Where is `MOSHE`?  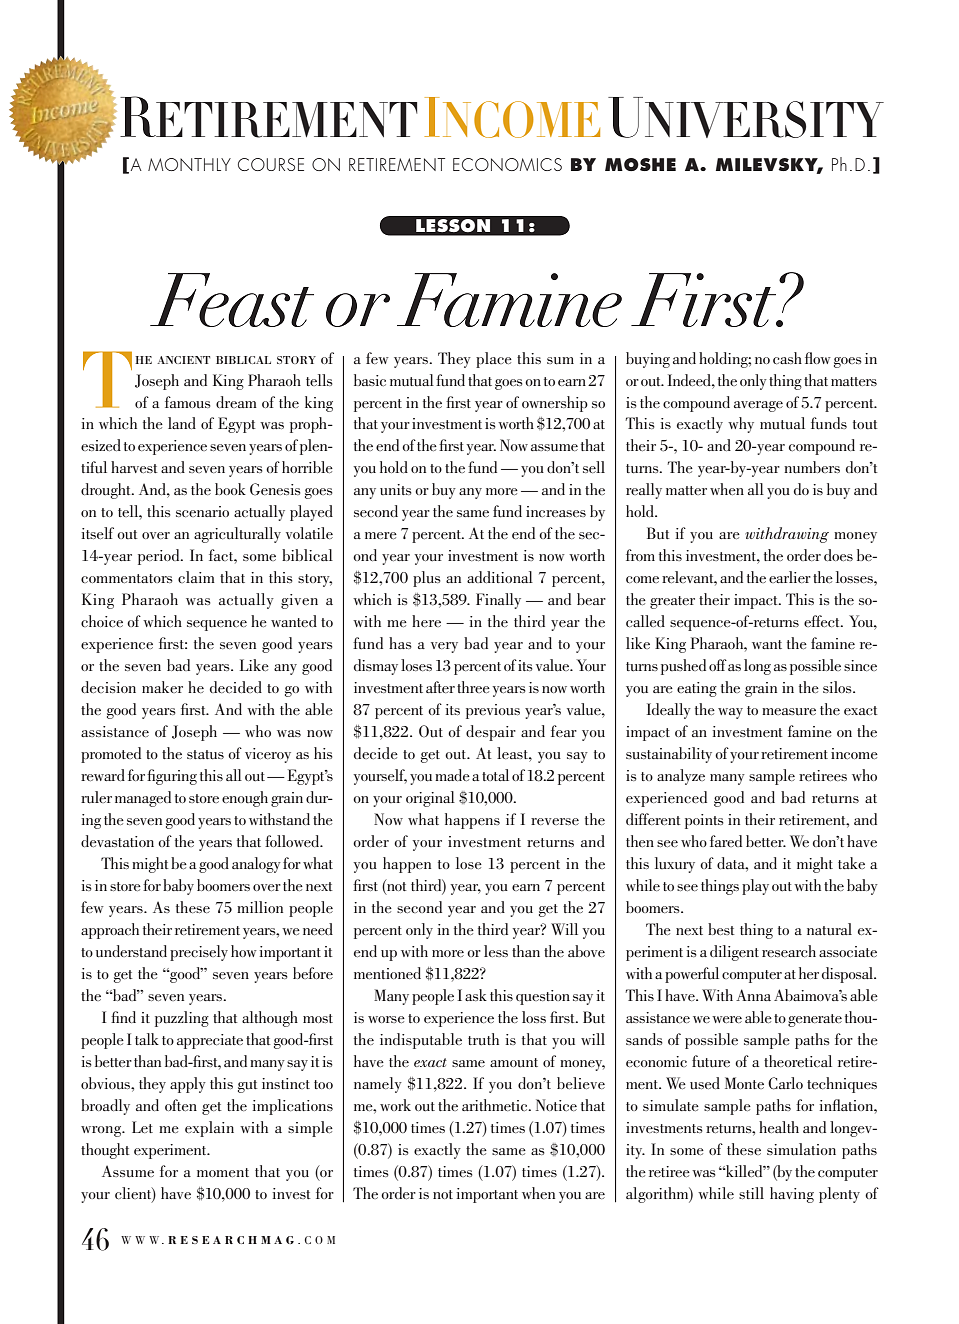
MOSHE is located at coordinates (640, 164).
